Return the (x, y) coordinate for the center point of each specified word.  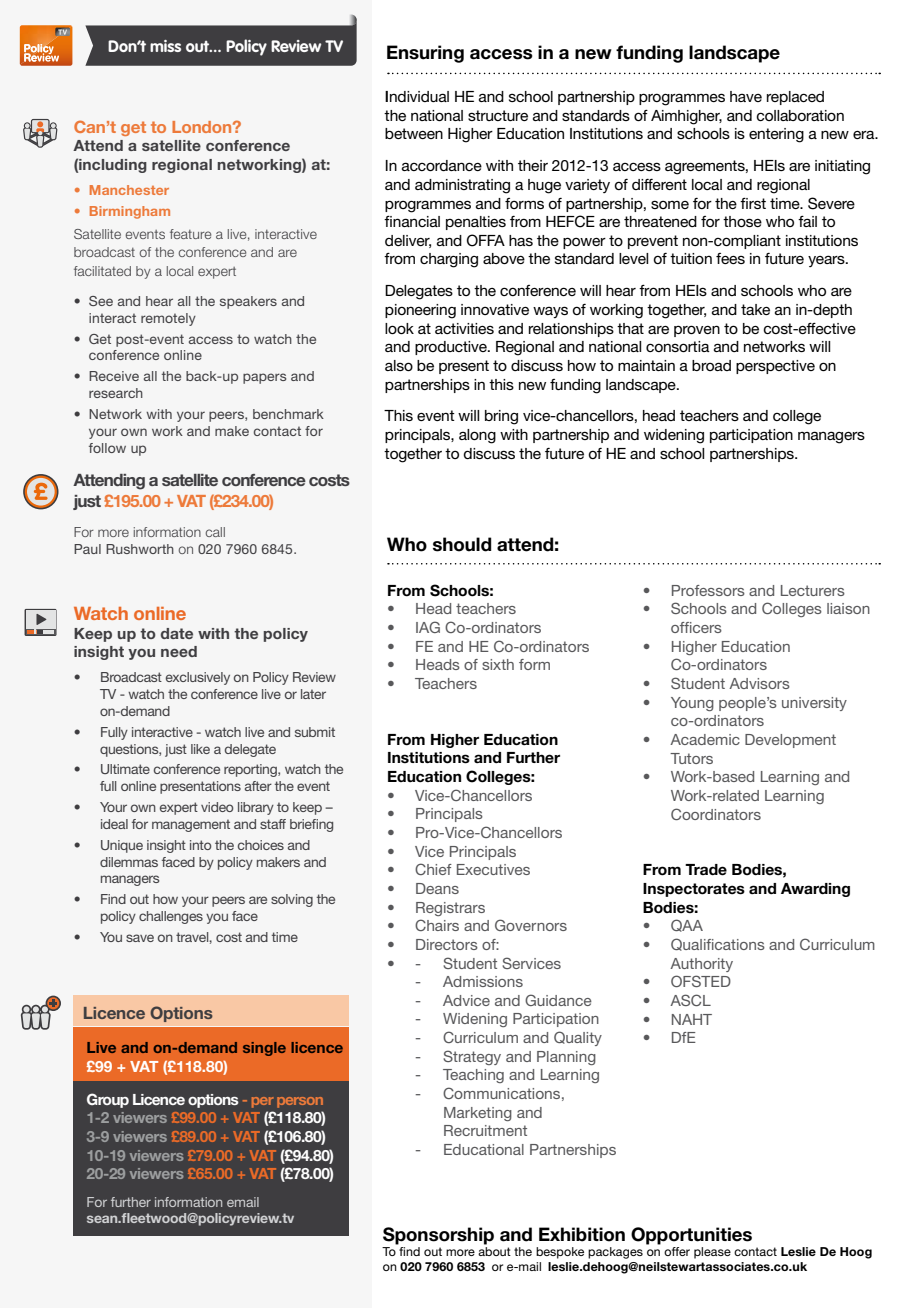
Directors (447, 944)
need (179, 651)
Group (108, 1100)
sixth (498, 664)
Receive (114, 376)
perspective (775, 367)
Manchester (129, 190)
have (746, 96)
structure (498, 115)
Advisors (759, 683)
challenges (171, 917)
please (712, 1253)
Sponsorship (438, 1236)
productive (452, 348)
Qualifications (718, 944)
